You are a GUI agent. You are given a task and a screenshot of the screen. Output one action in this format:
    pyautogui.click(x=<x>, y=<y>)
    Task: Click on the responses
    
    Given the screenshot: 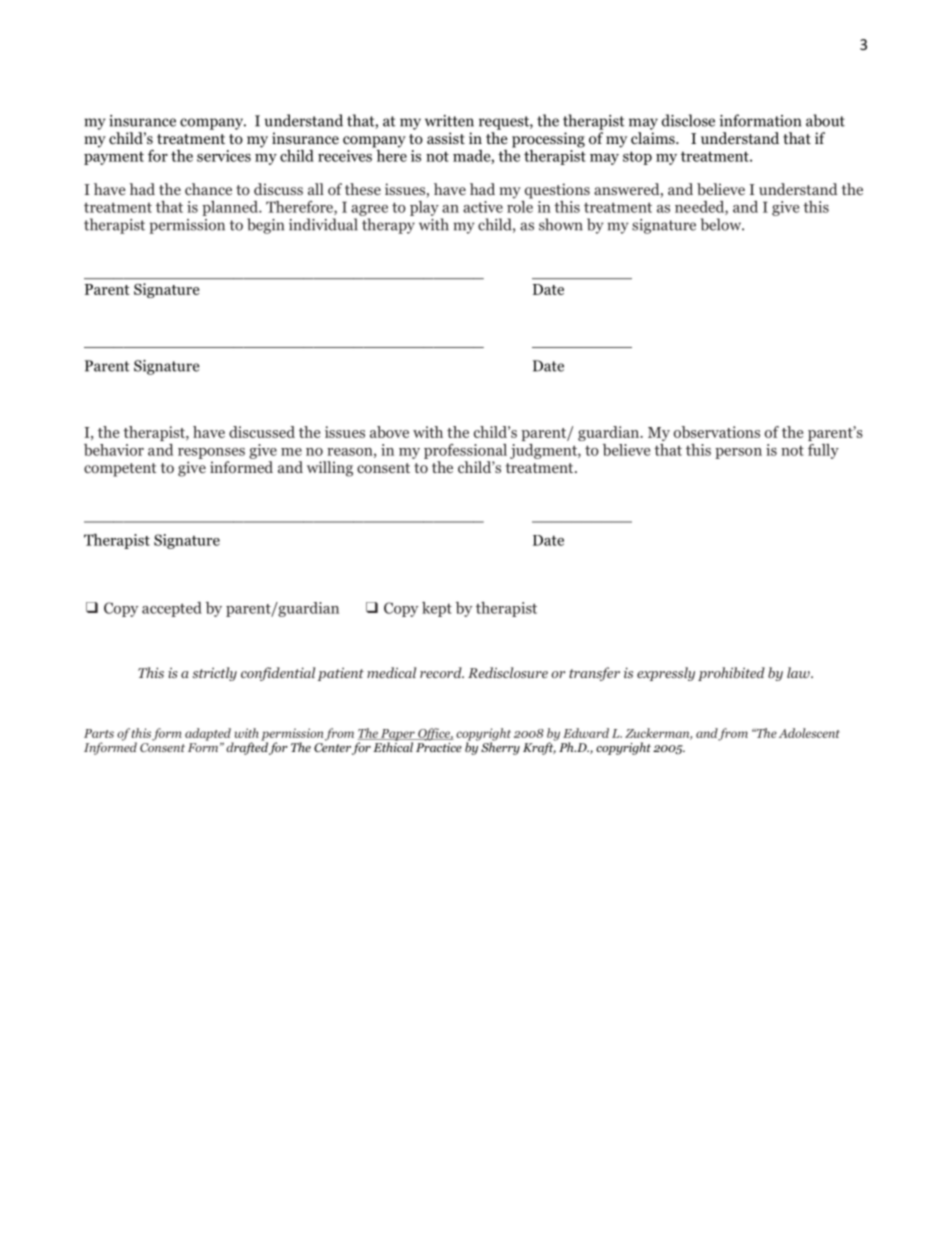 What is the action you would take?
    pyautogui.click(x=211, y=453)
